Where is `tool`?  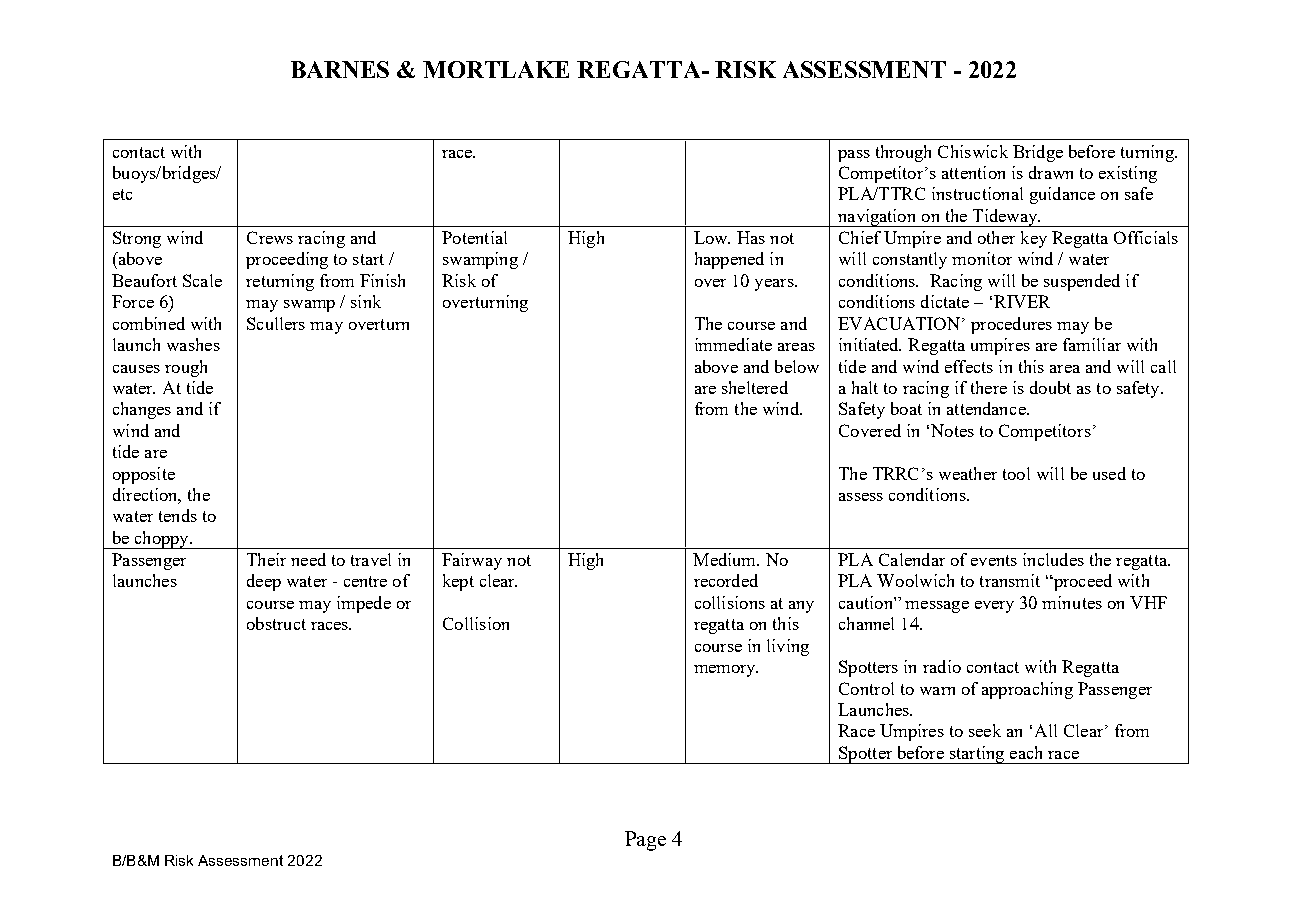
tool is located at coordinates (1016, 473).
